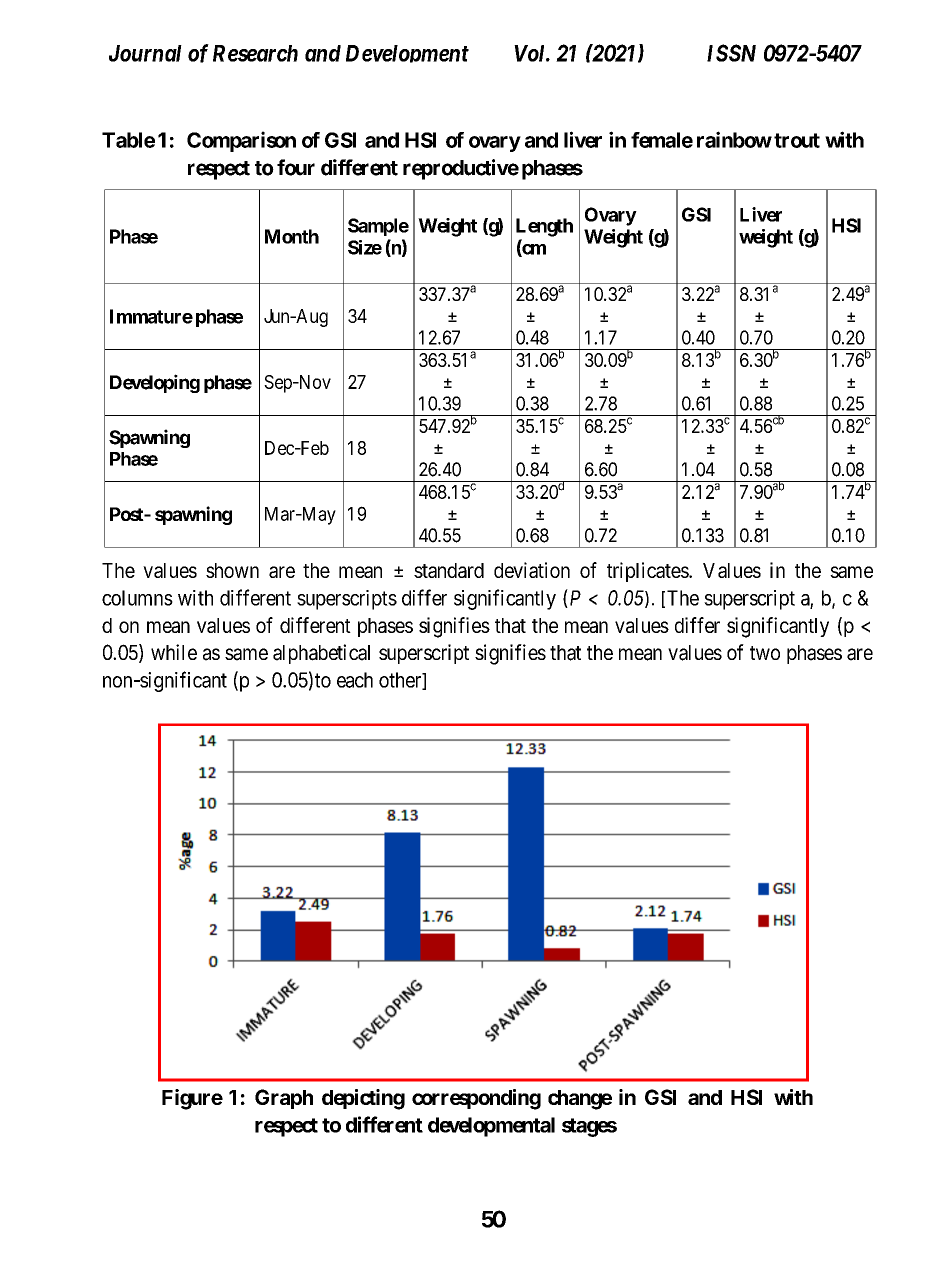  What do you see at coordinates (731, 53) in the page?
I see `ISSN` at bounding box center [731, 53].
